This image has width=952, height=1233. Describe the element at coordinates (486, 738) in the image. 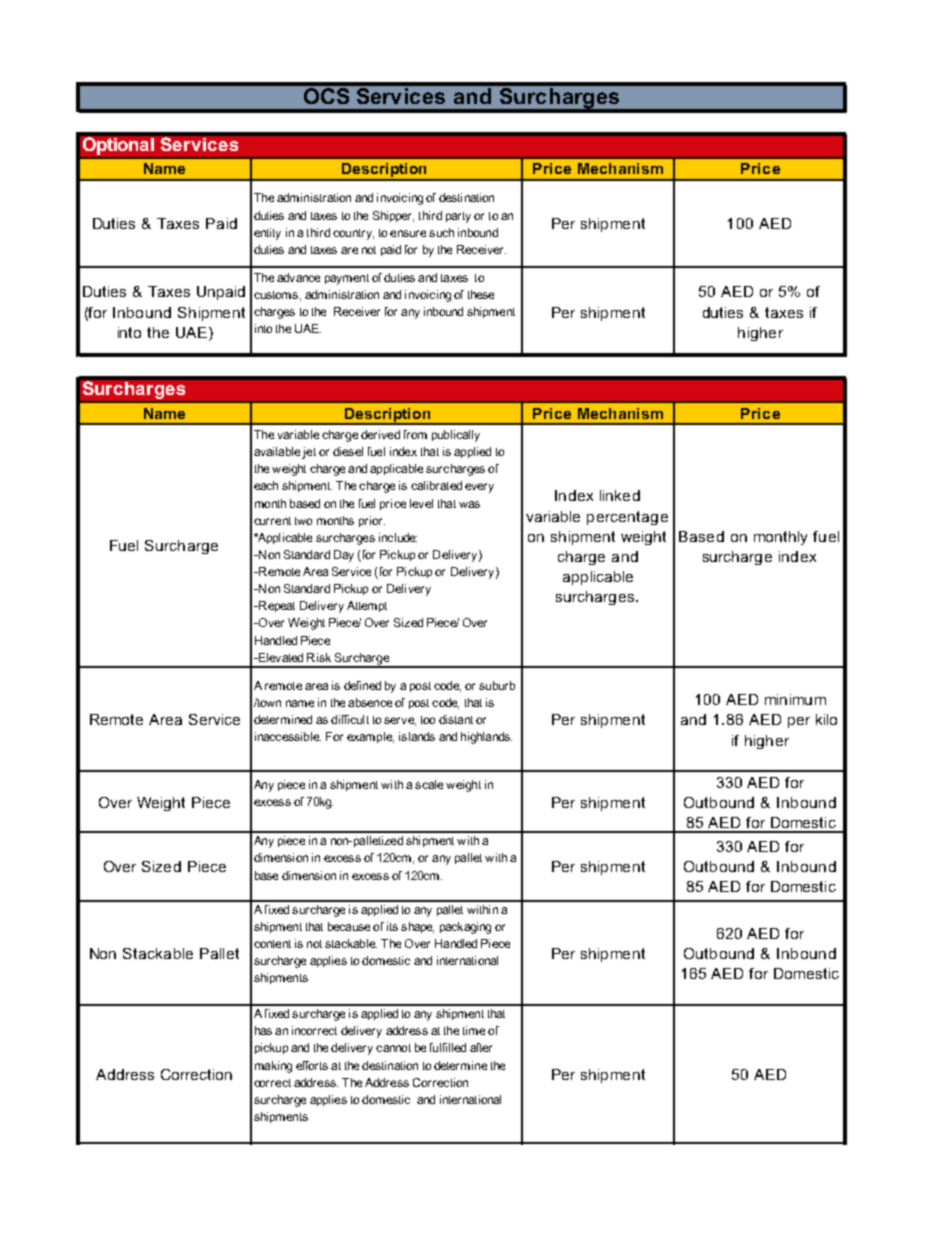

I see `highlands` at that location.
